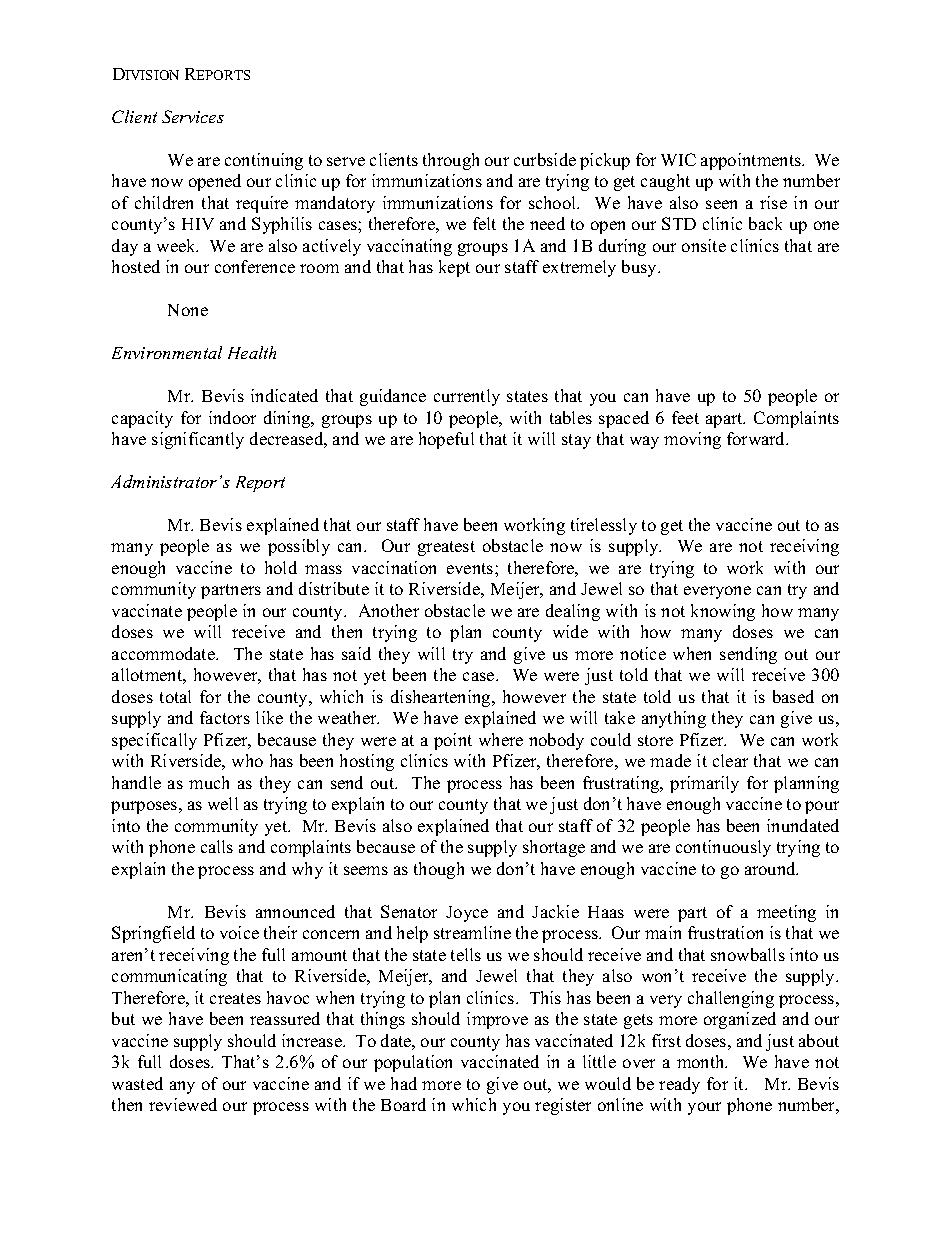 Image resolution: width=952 pixels, height=1233 pixels. I want to click on WIC, so click(678, 159).
